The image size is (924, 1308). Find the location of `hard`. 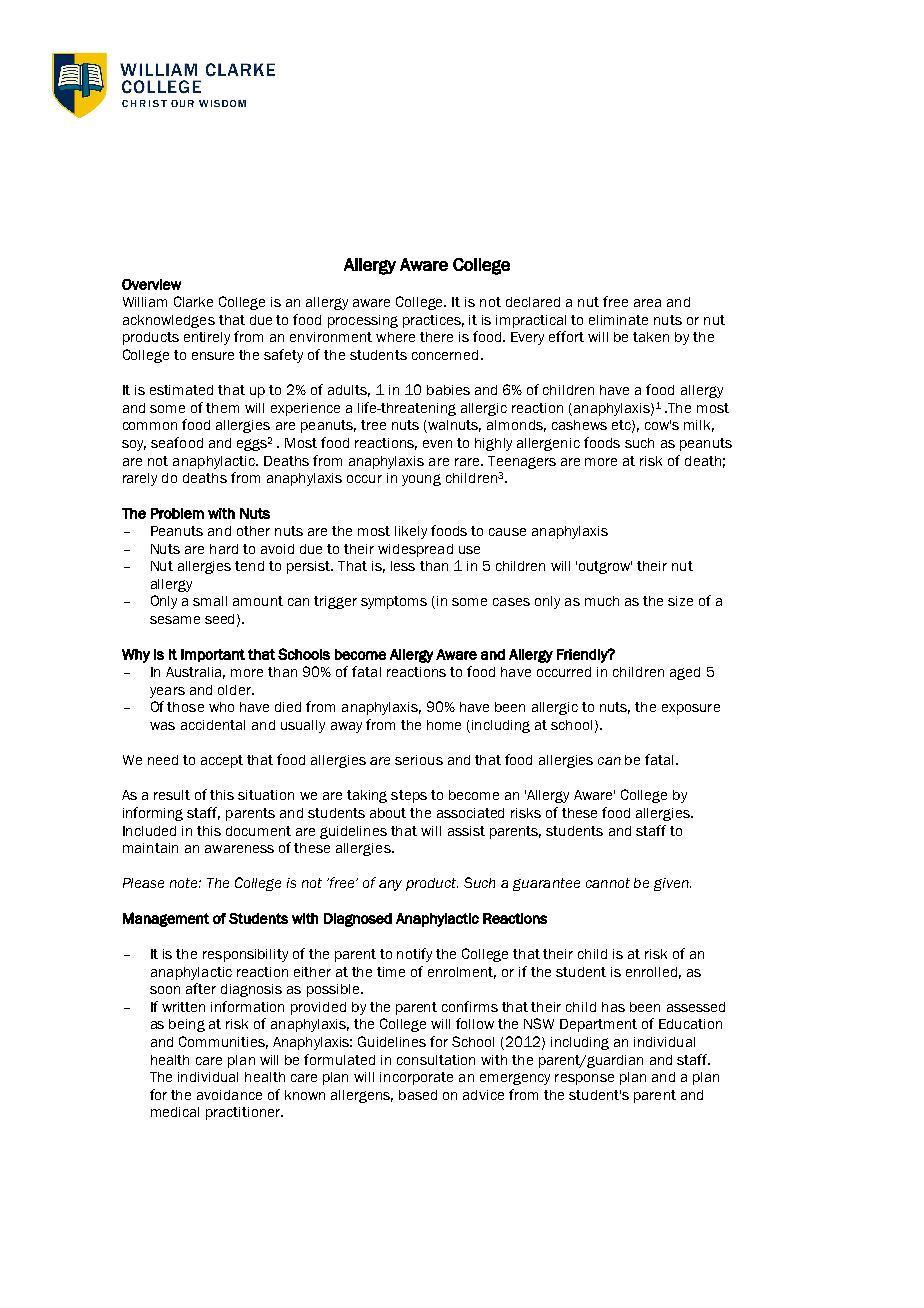

hard is located at coordinates (224, 549).
